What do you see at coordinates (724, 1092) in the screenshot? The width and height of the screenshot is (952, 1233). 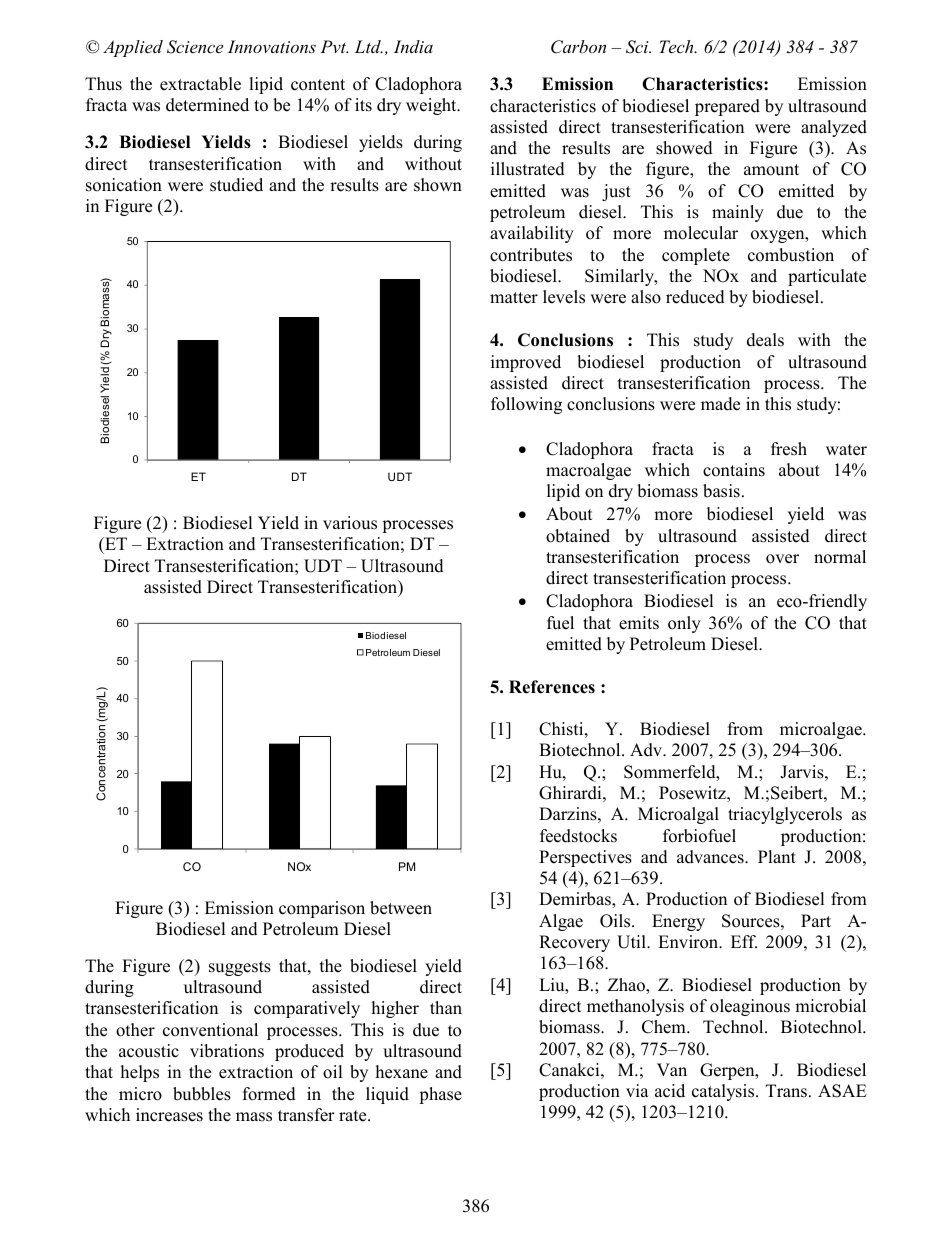 I see `catalysis` at bounding box center [724, 1092].
